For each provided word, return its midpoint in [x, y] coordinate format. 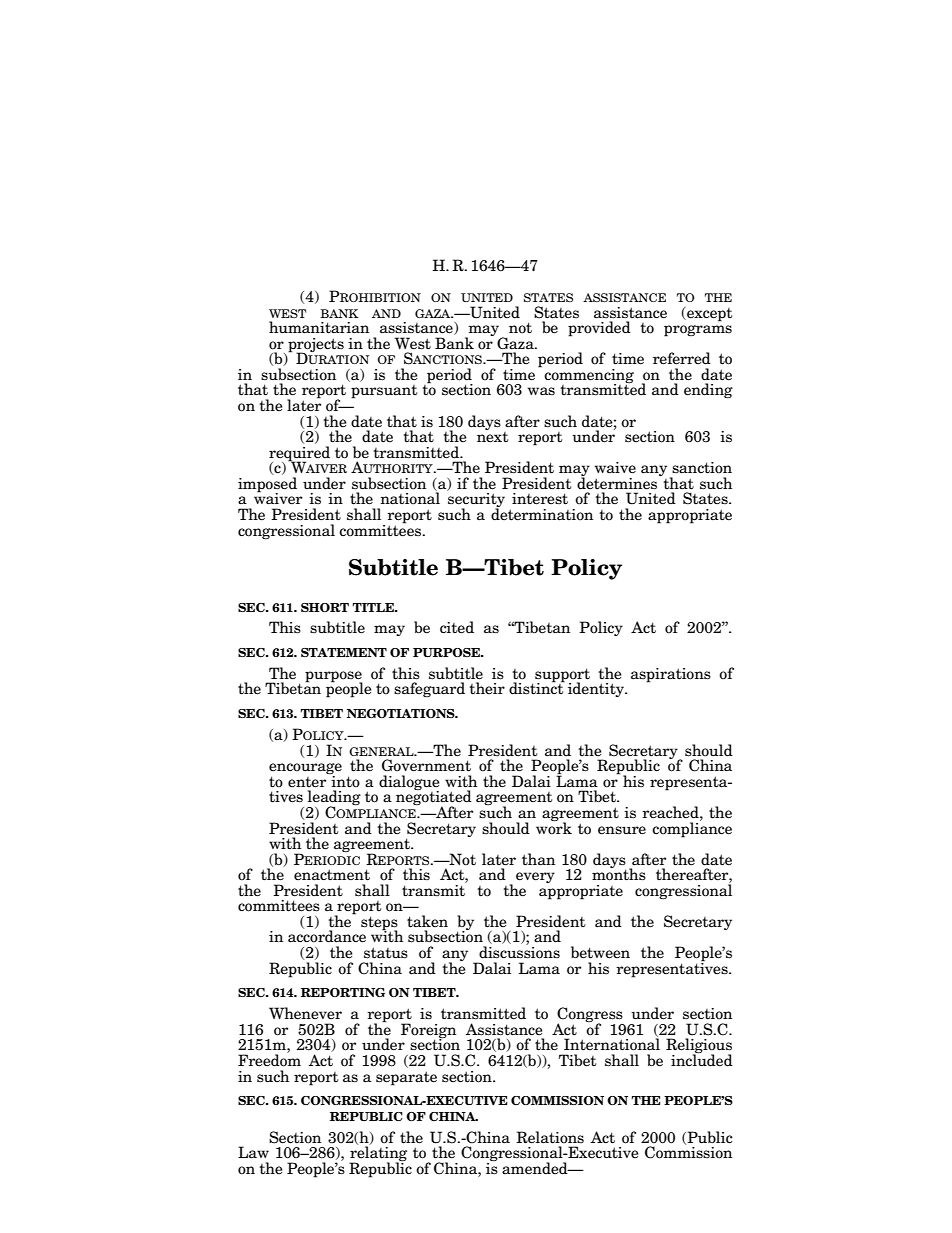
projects [316, 346]
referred [682, 358]
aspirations [671, 675]
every [535, 877]
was [541, 391]
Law [253, 1152]
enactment [332, 875]
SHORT [325, 607]
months [619, 873]
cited [457, 627]
